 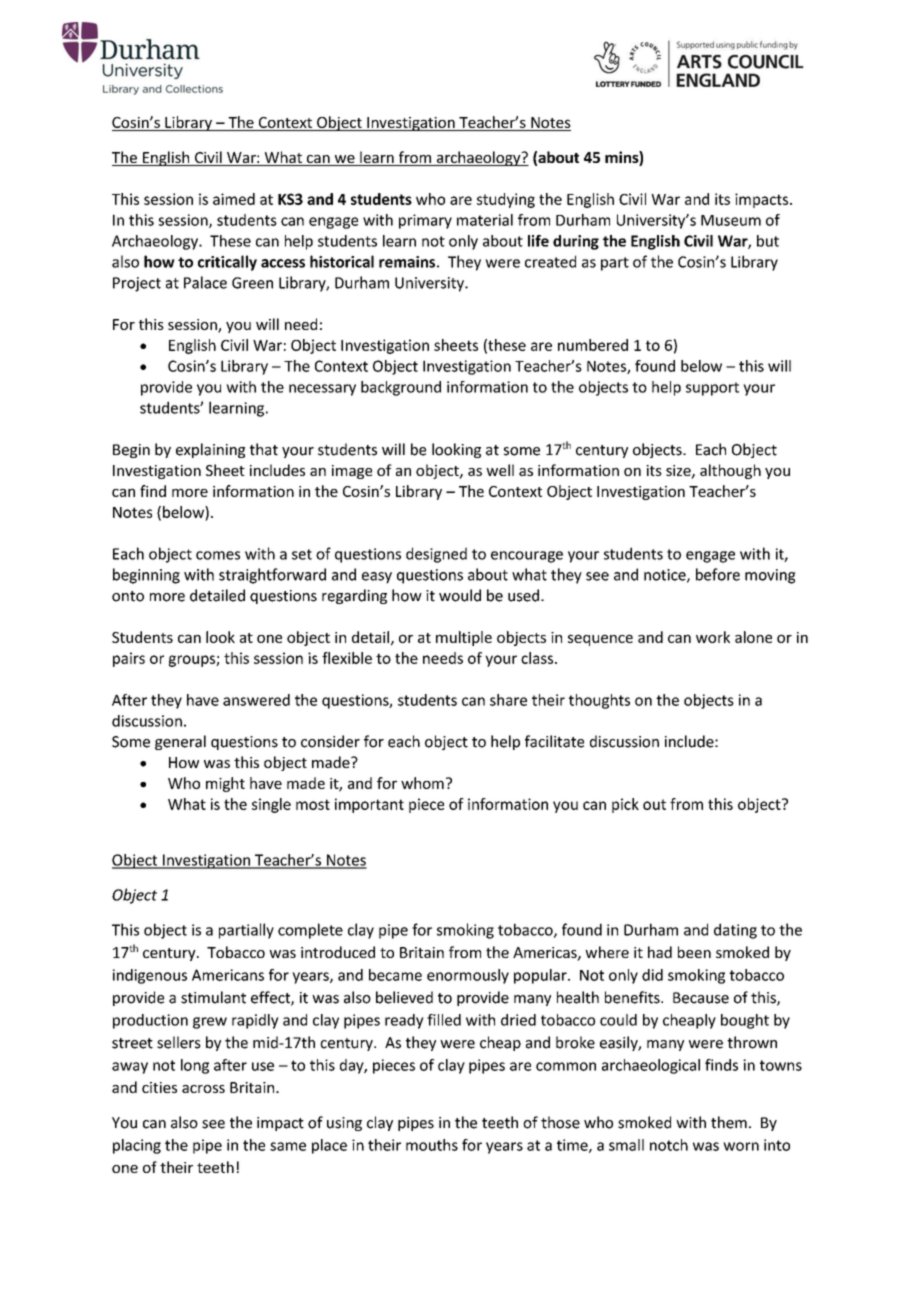 I want to click on multiple, so click(x=464, y=638).
